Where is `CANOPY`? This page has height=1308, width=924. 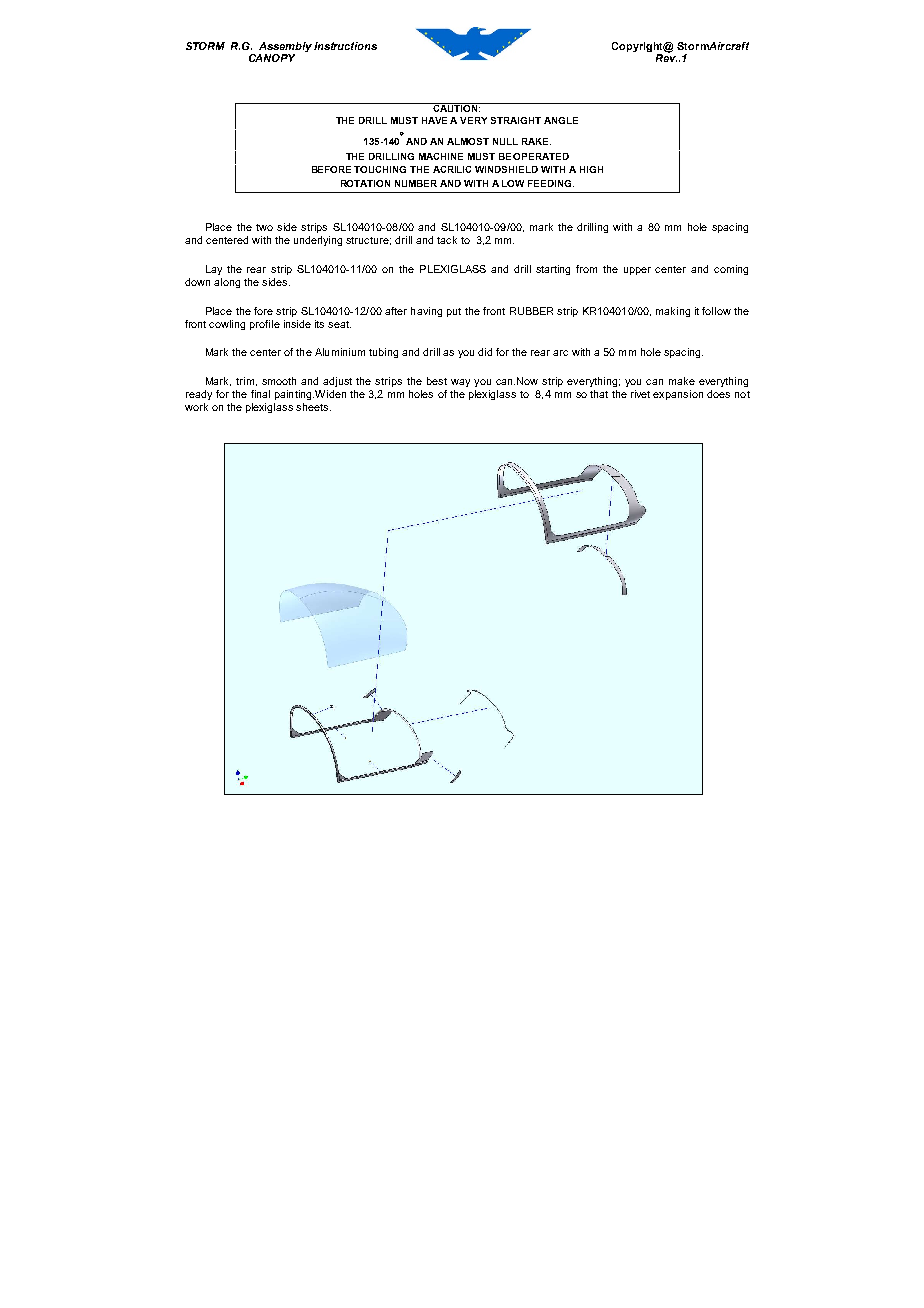
CANOPY is located at coordinates (272, 58).
